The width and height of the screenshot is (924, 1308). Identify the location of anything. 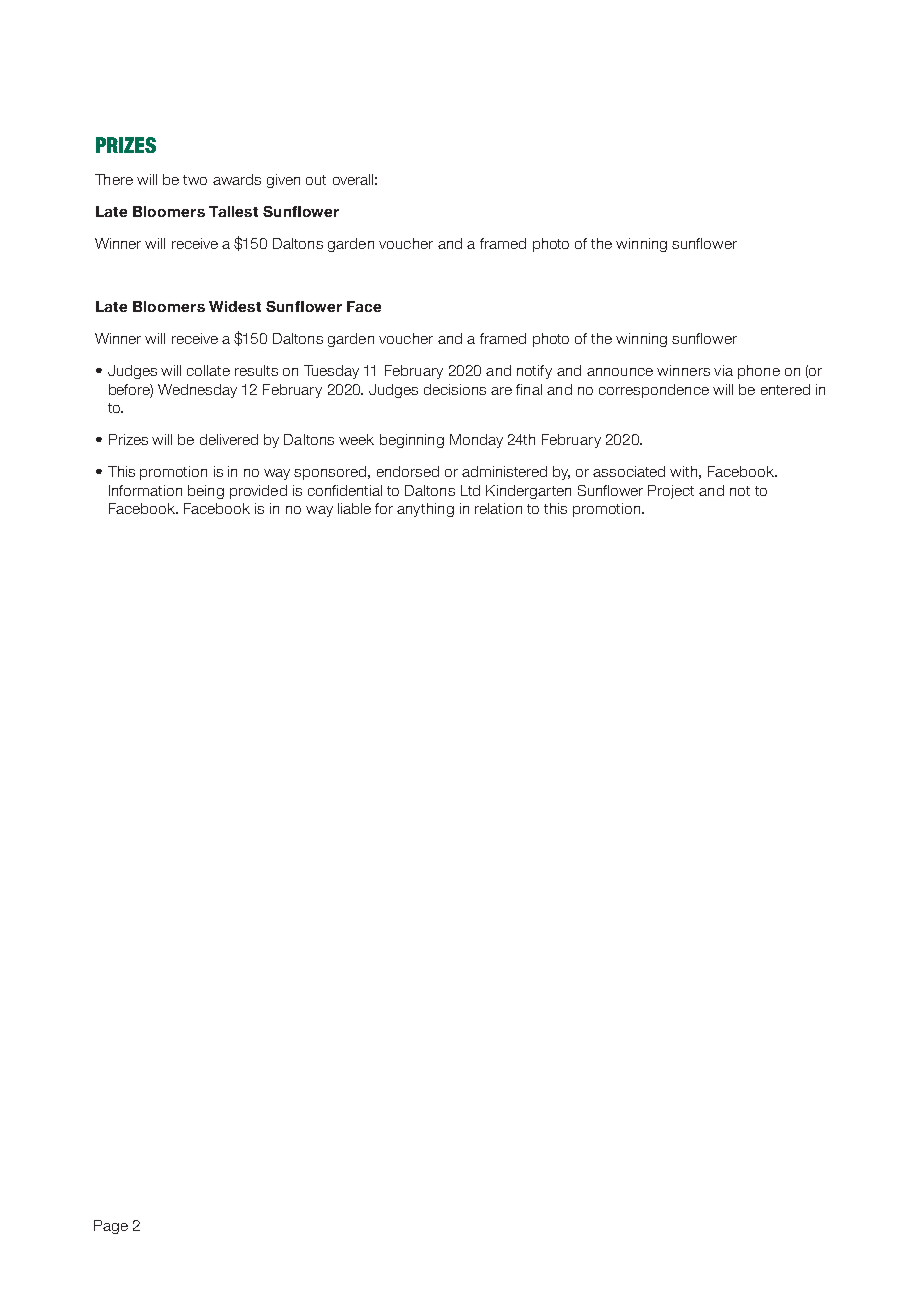
(425, 510).
